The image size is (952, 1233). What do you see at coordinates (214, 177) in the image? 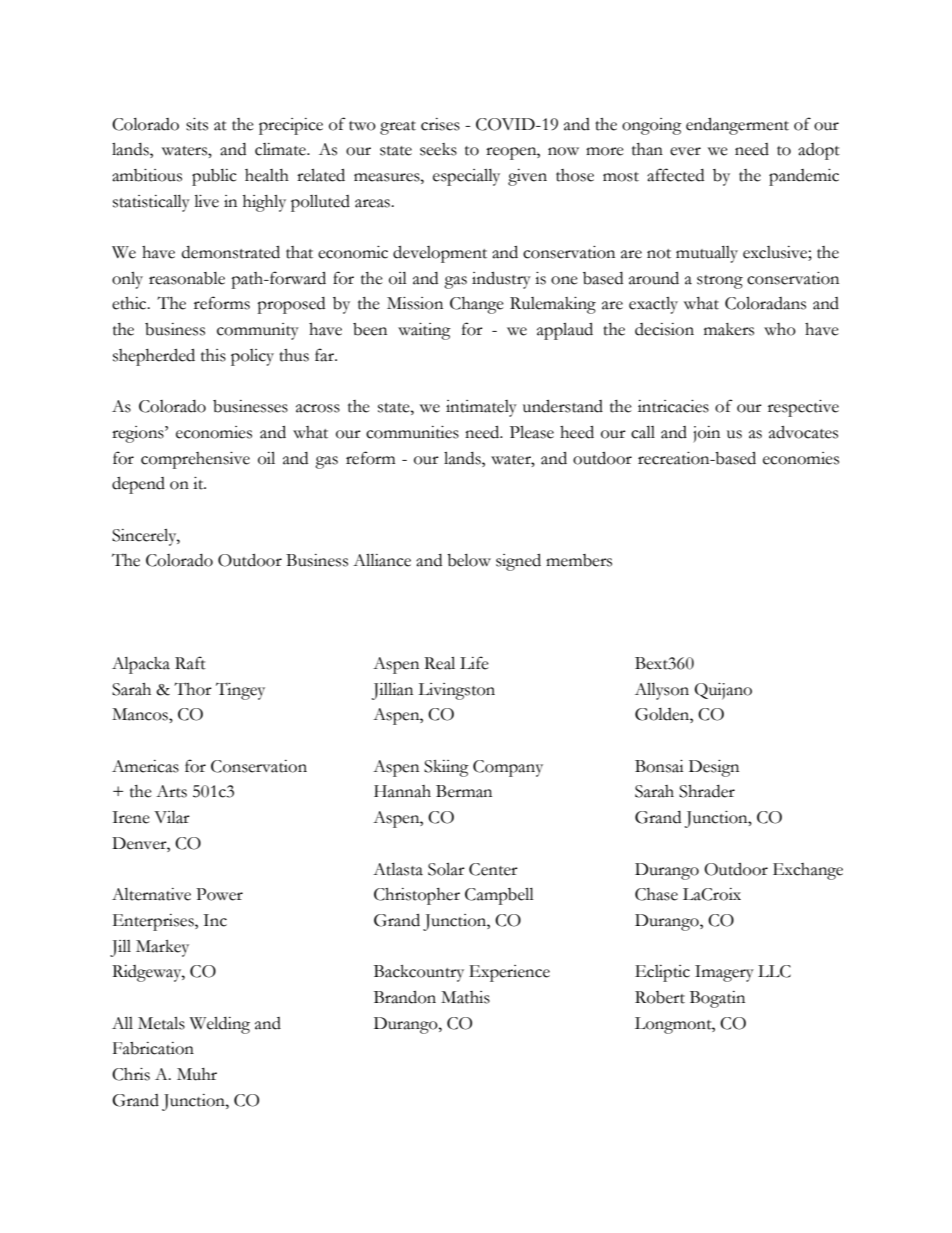
I see `public` at bounding box center [214, 177].
